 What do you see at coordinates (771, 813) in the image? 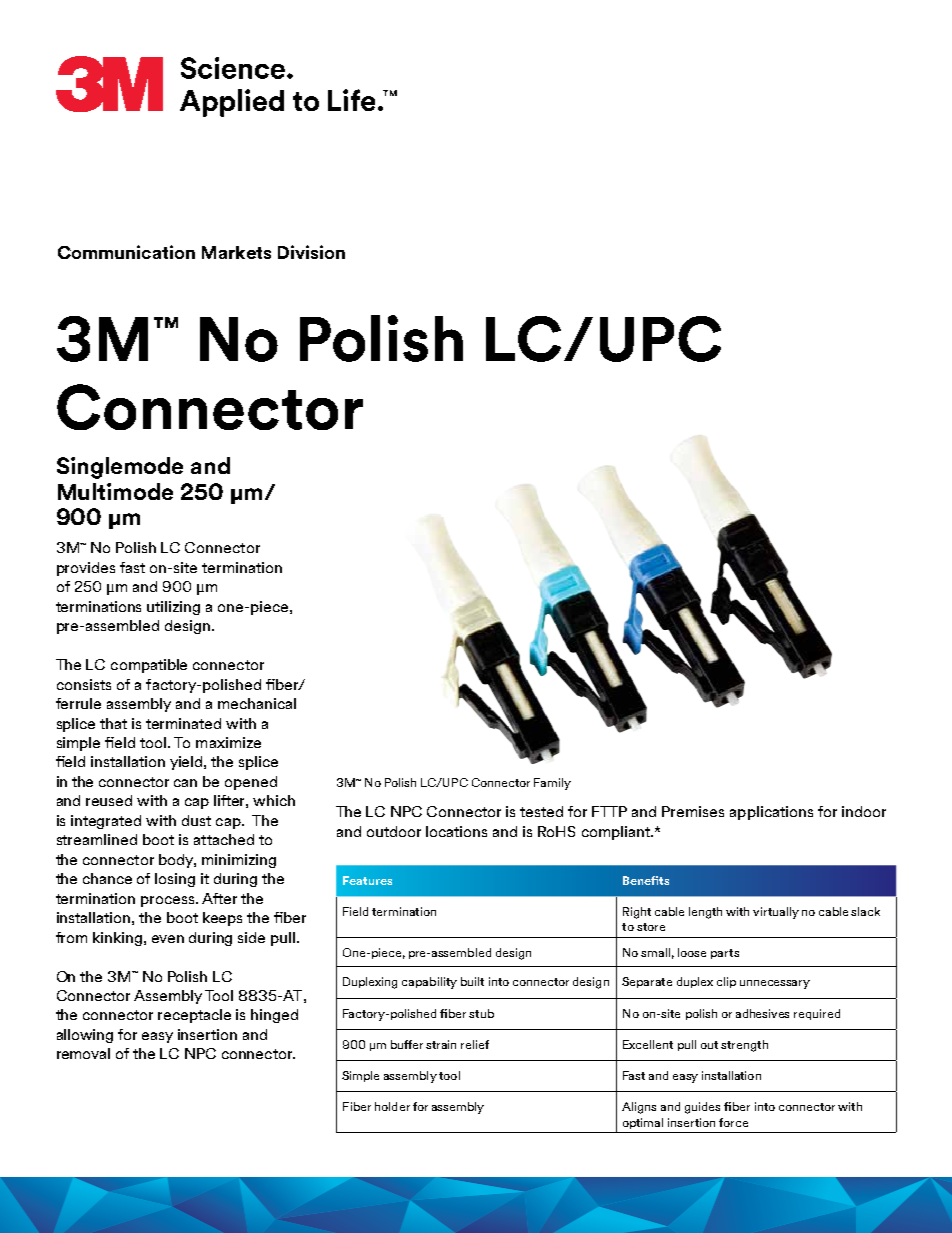
I see `applications` at bounding box center [771, 813].
